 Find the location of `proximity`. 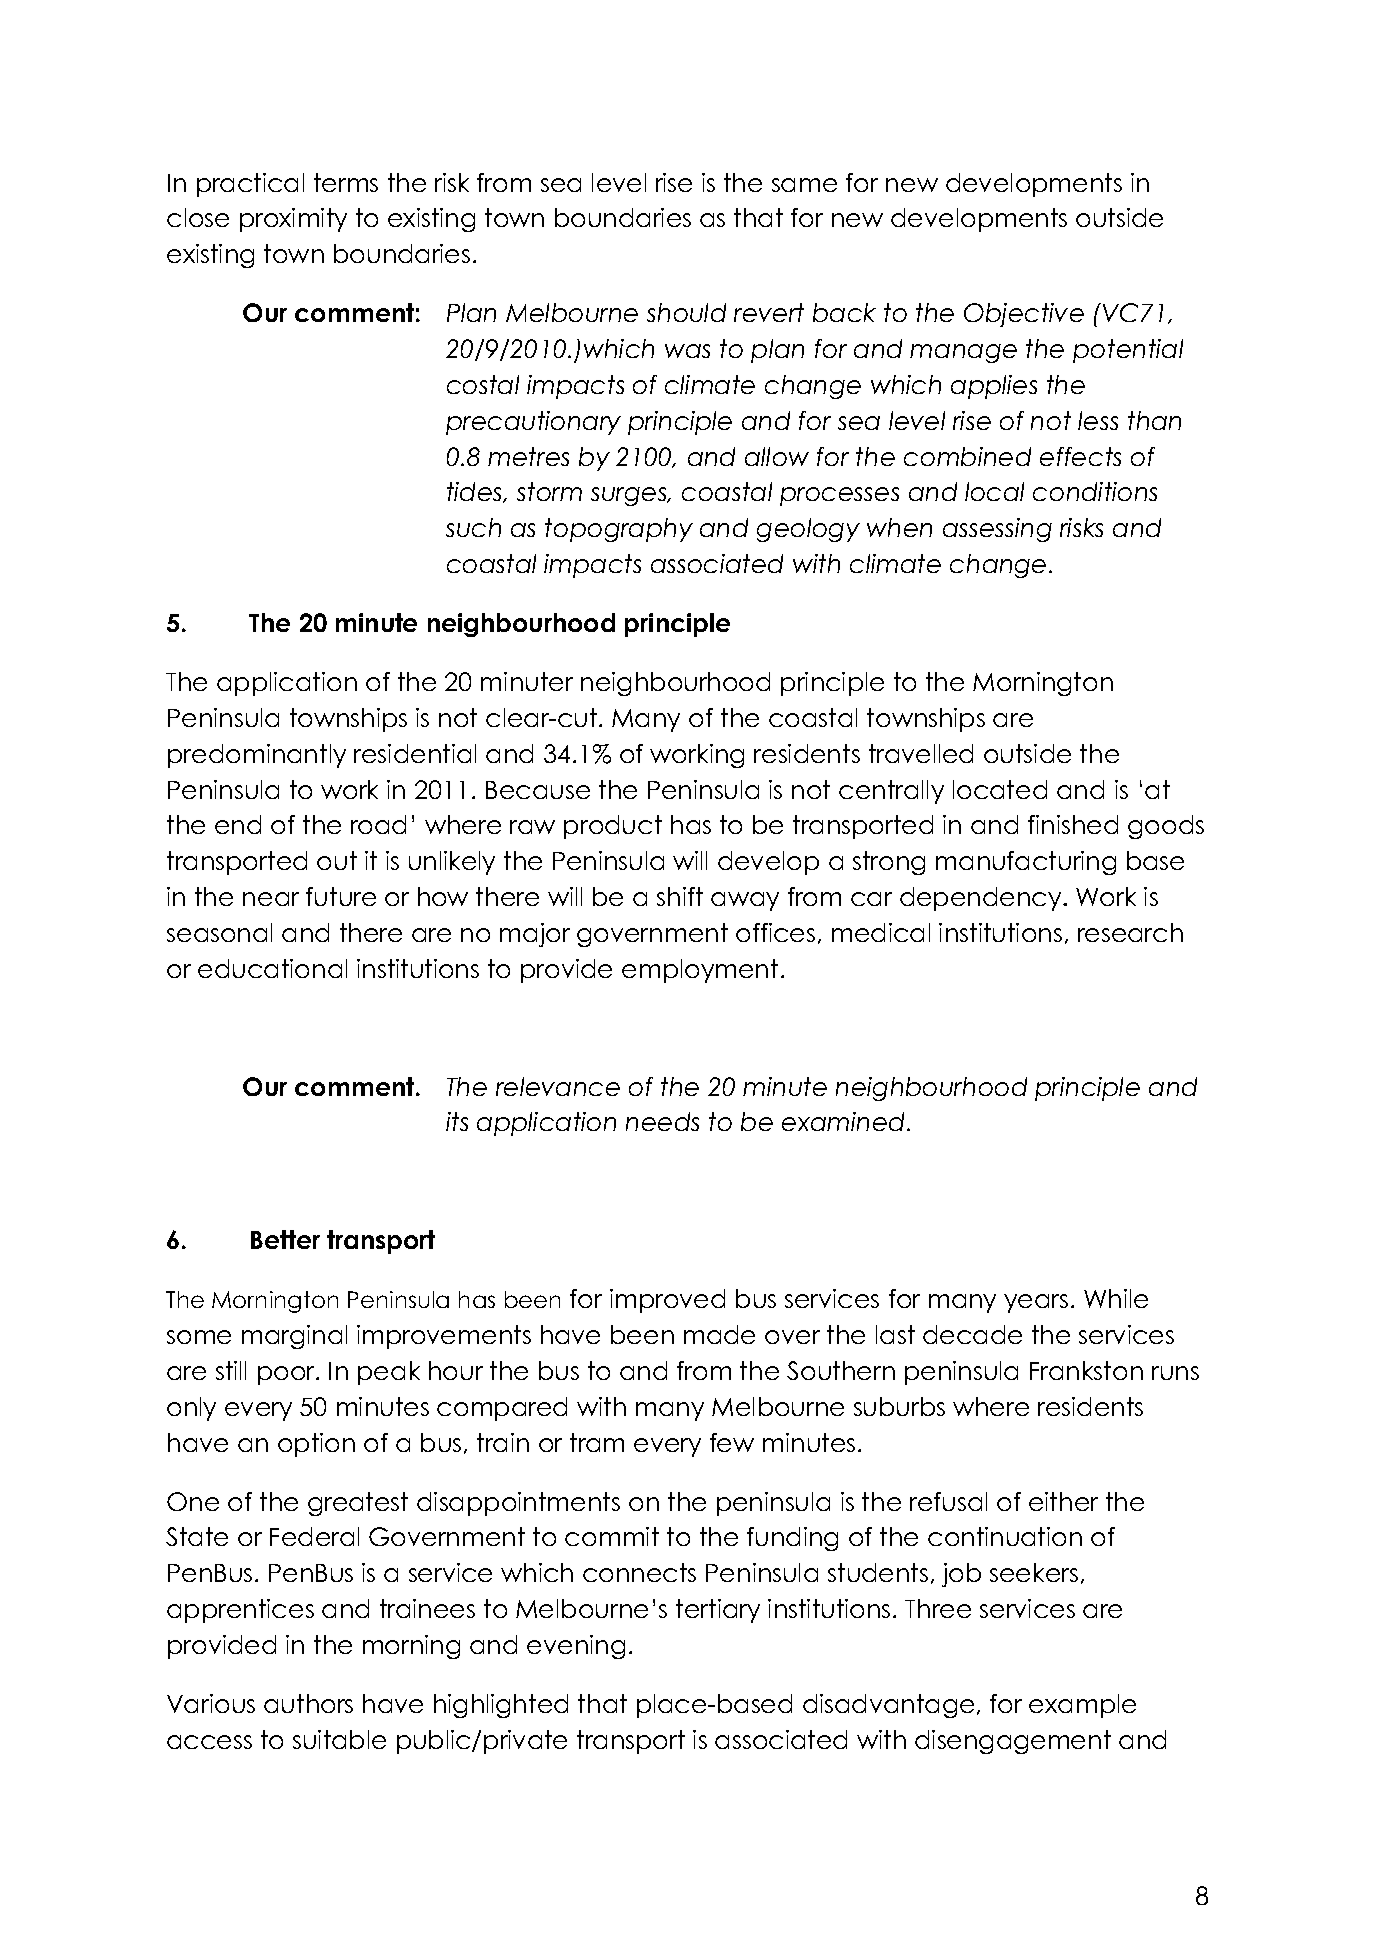

proximity is located at coordinates (293, 220).
